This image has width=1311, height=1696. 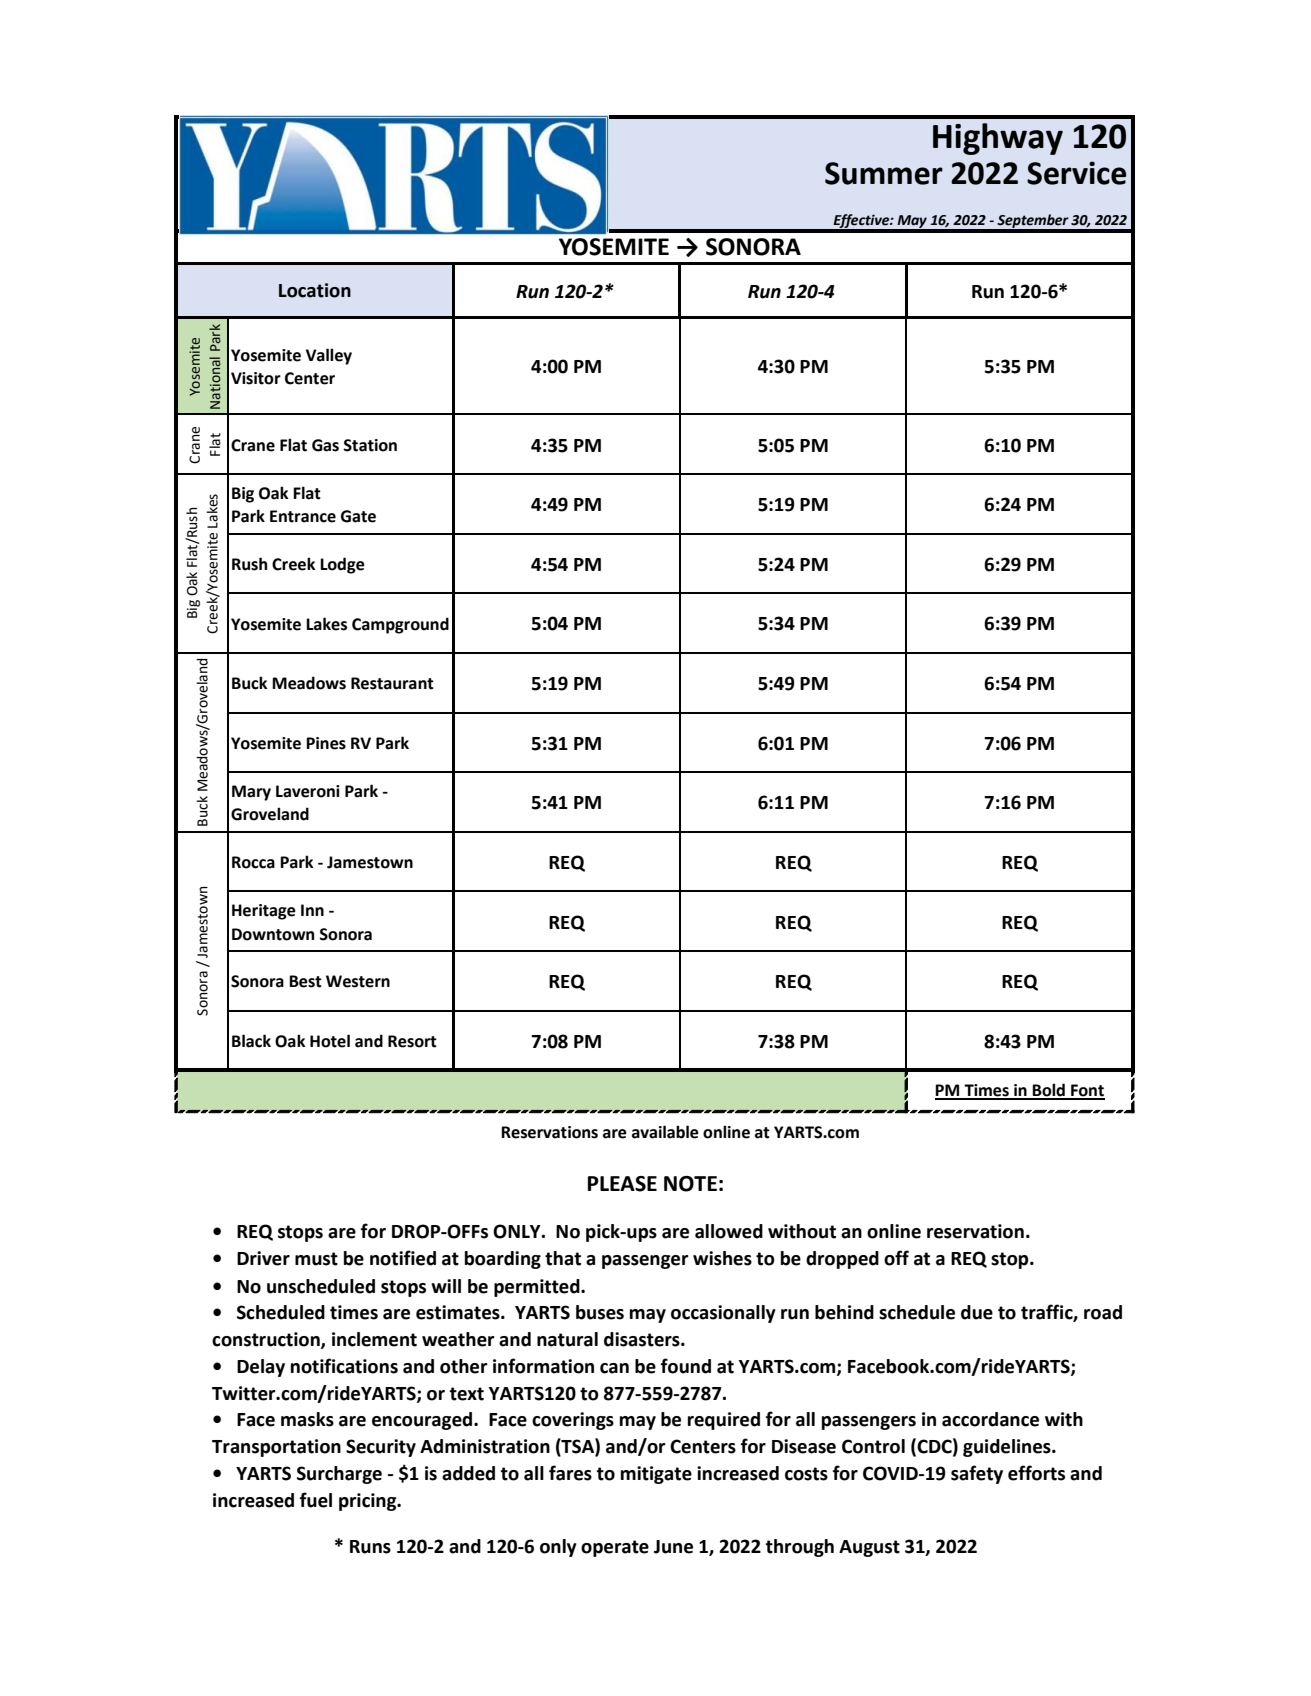 I want to click on Restaurant, so click(x=392, y=683).
